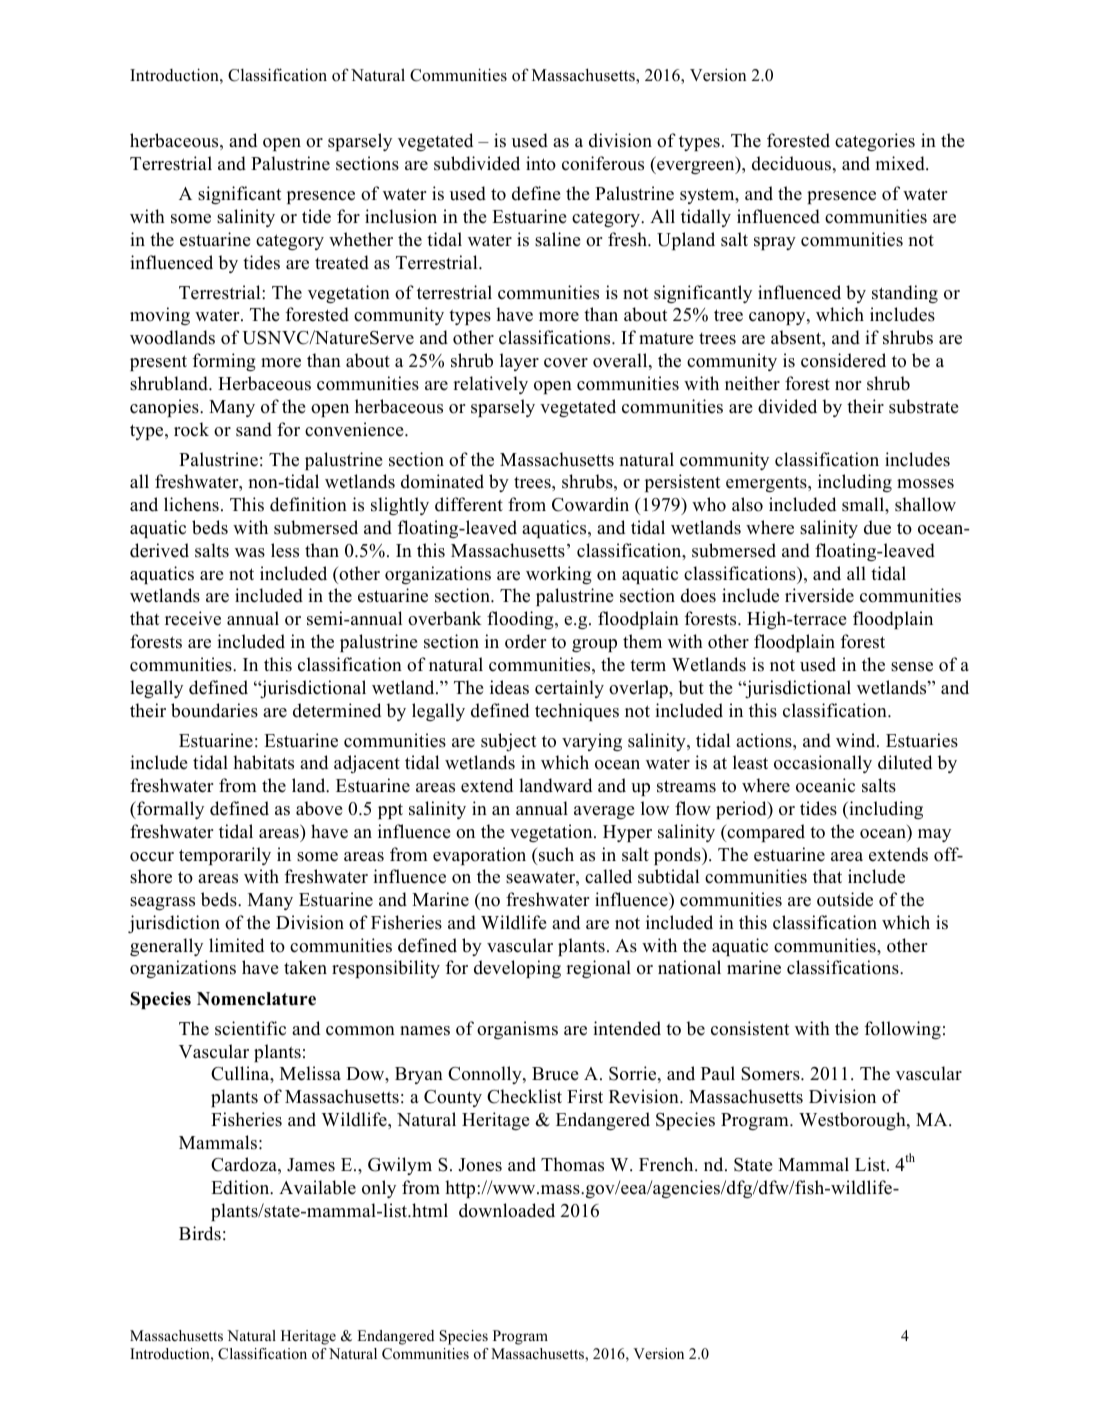 This page has width=1104, height=1428. I want to click on limited, so click(236, 945).
